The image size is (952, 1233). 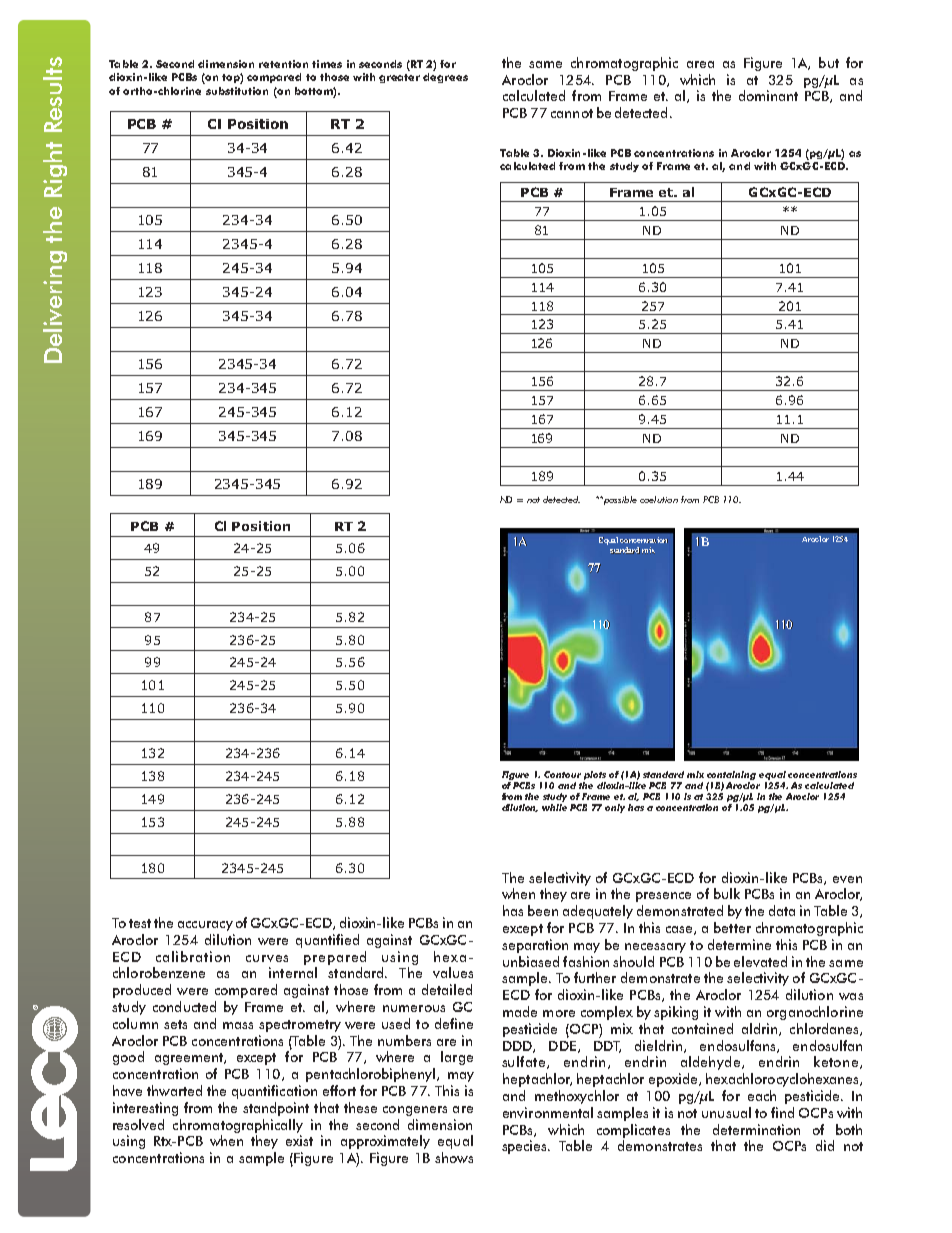 I want to click on bulk, so click(x=727, y=893).
